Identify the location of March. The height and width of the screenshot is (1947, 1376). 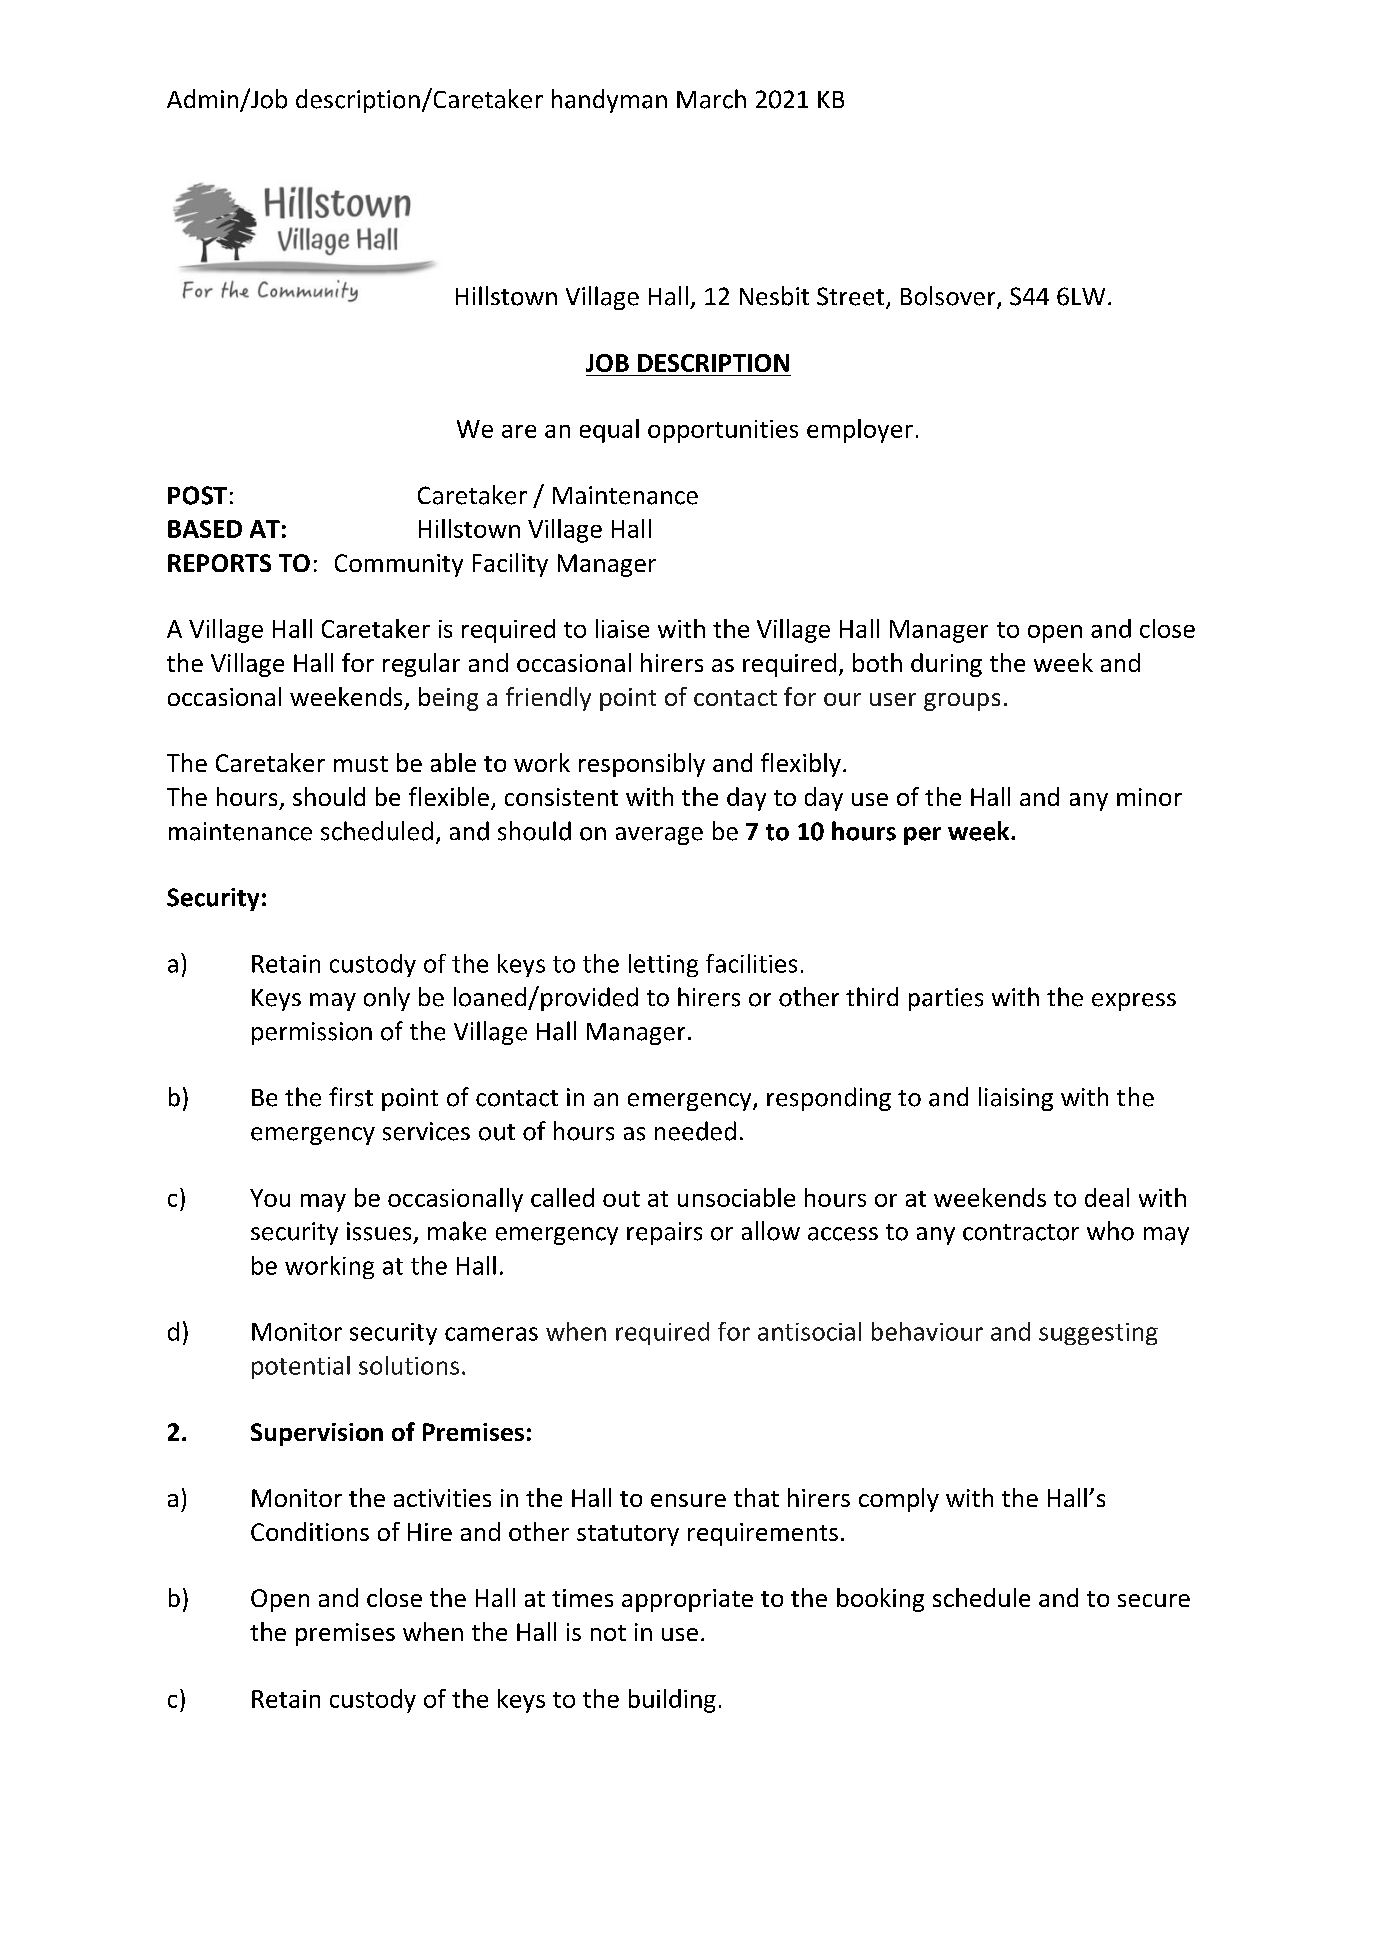
(711, 99).
